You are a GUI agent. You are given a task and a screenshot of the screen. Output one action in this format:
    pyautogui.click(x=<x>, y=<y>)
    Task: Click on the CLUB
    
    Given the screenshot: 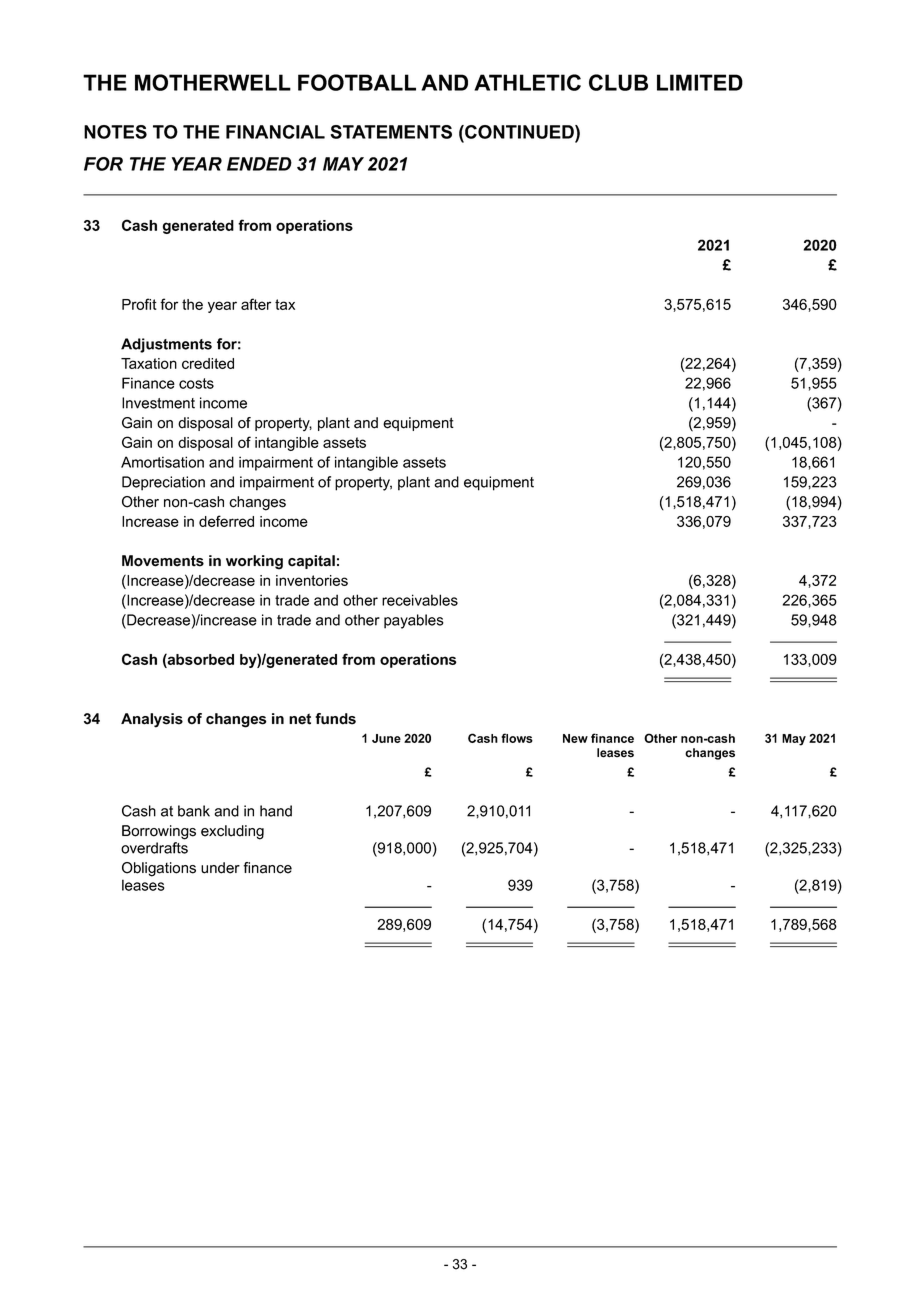 What is the action you would take?
    pyautogui.click(x=618, y=82)
